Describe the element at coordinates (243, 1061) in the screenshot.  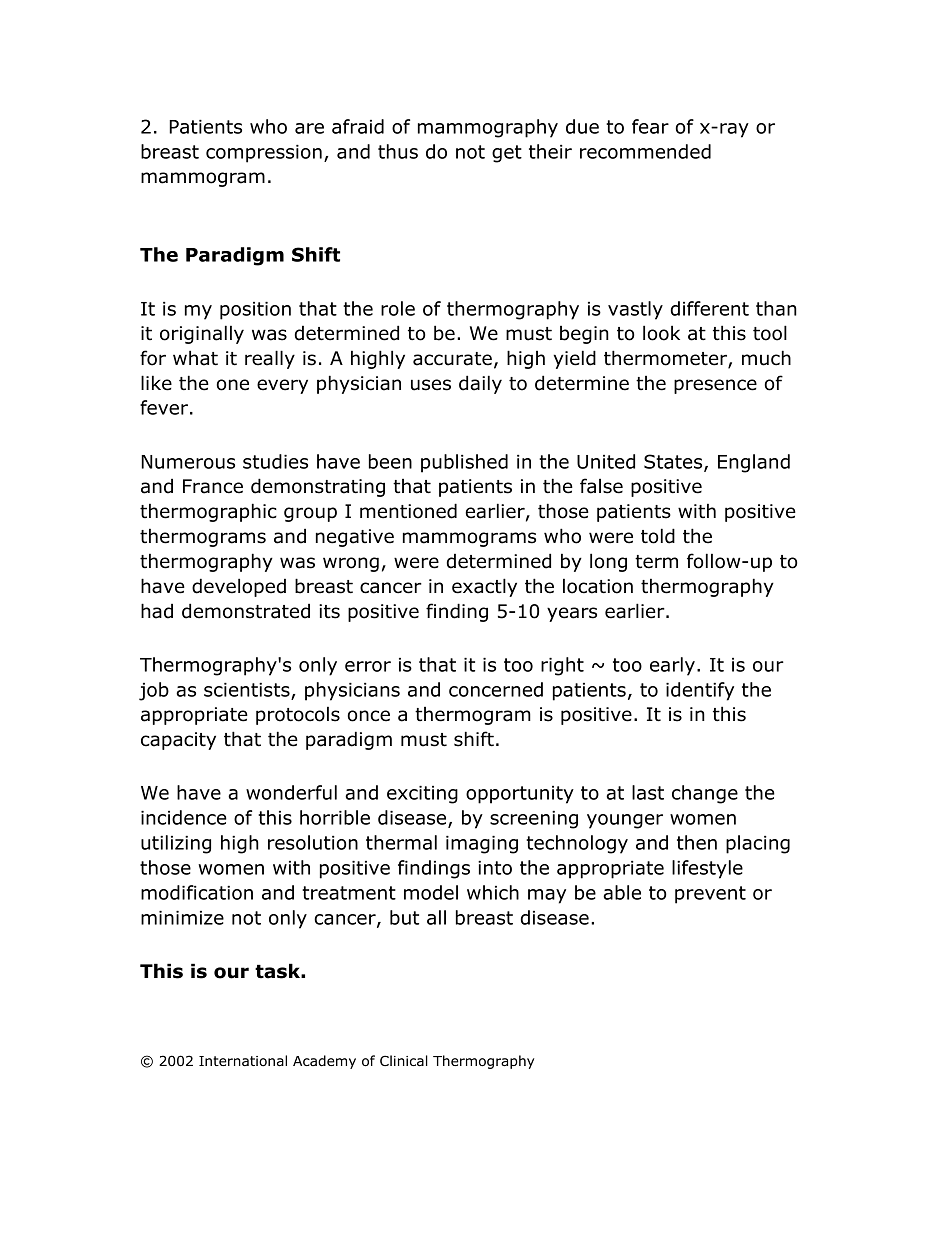
I see `International` at that location.
